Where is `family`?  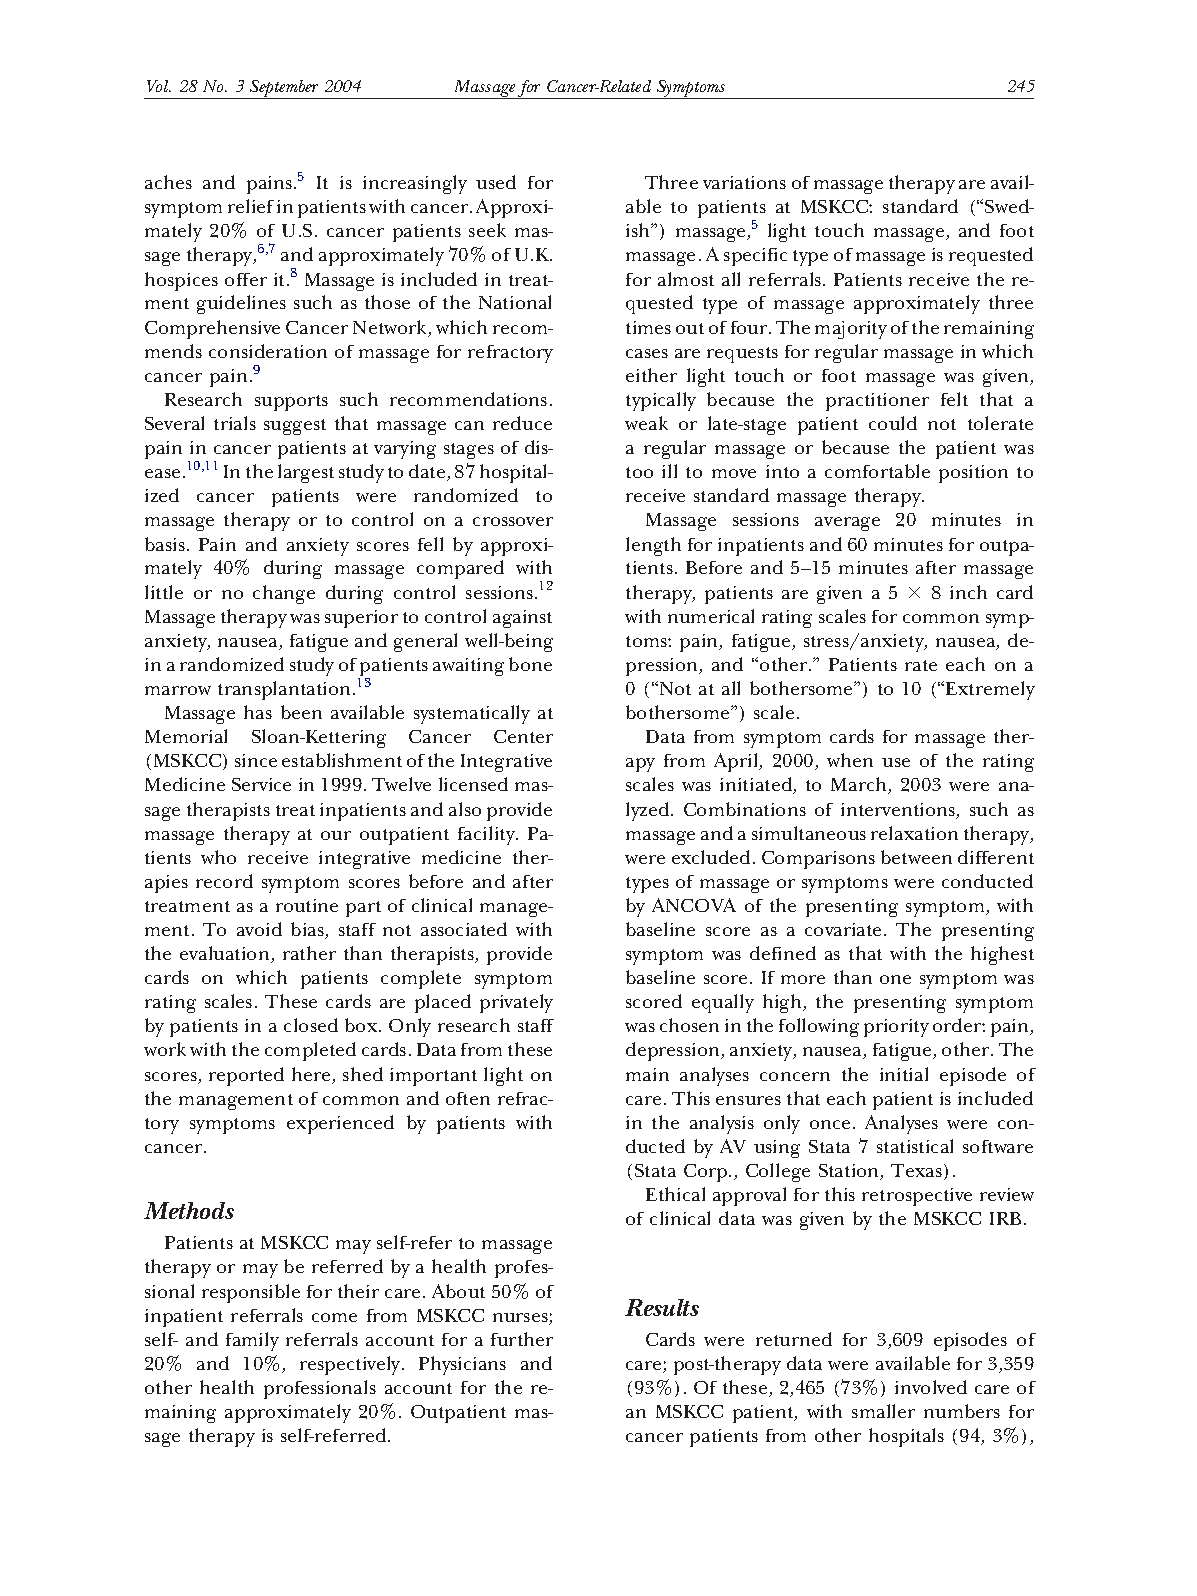 family is located at coordinates (252, 1341).
